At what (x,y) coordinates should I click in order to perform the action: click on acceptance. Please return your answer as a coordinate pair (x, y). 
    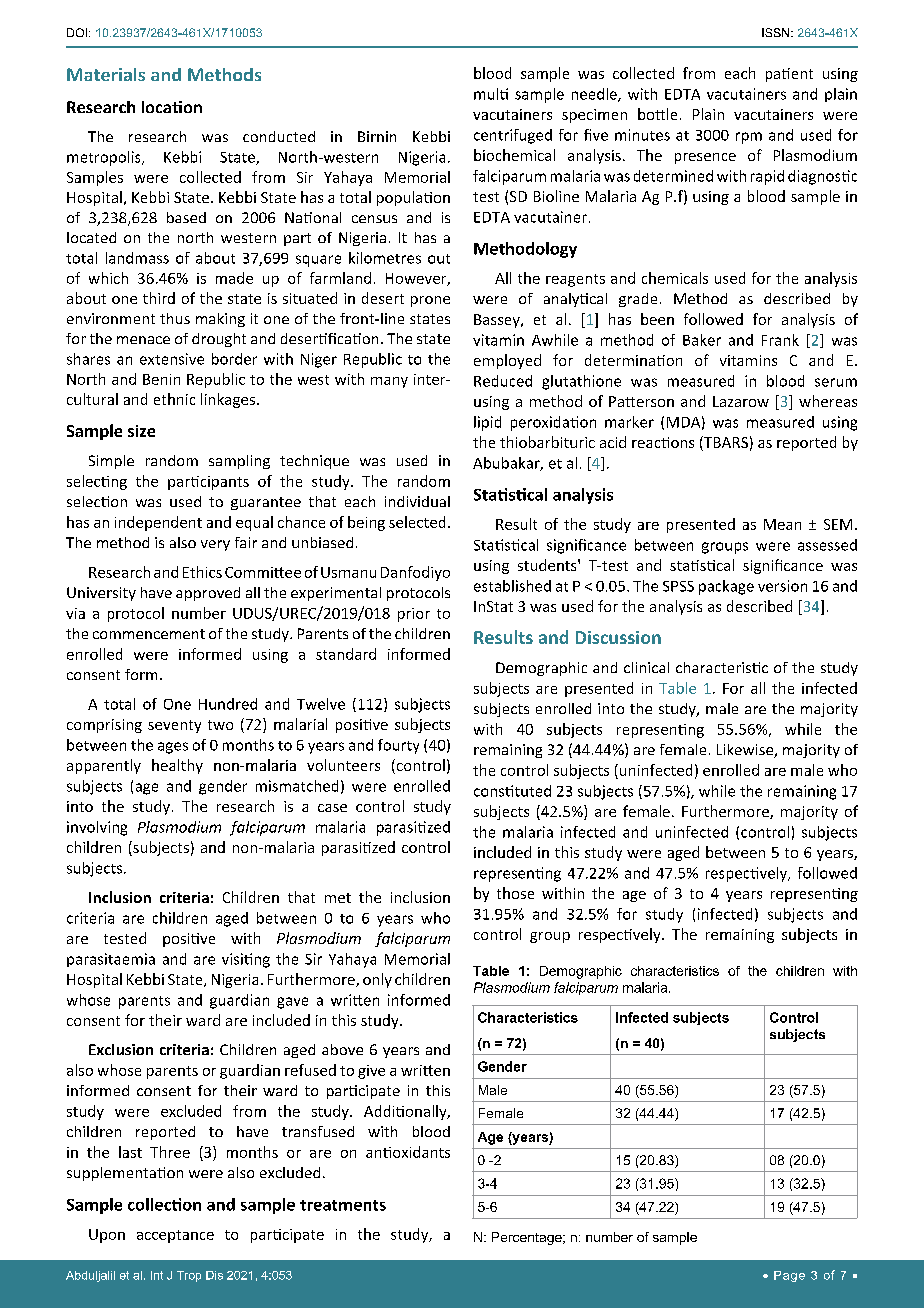
    Looking at the image, I should click on (175, 1236).
